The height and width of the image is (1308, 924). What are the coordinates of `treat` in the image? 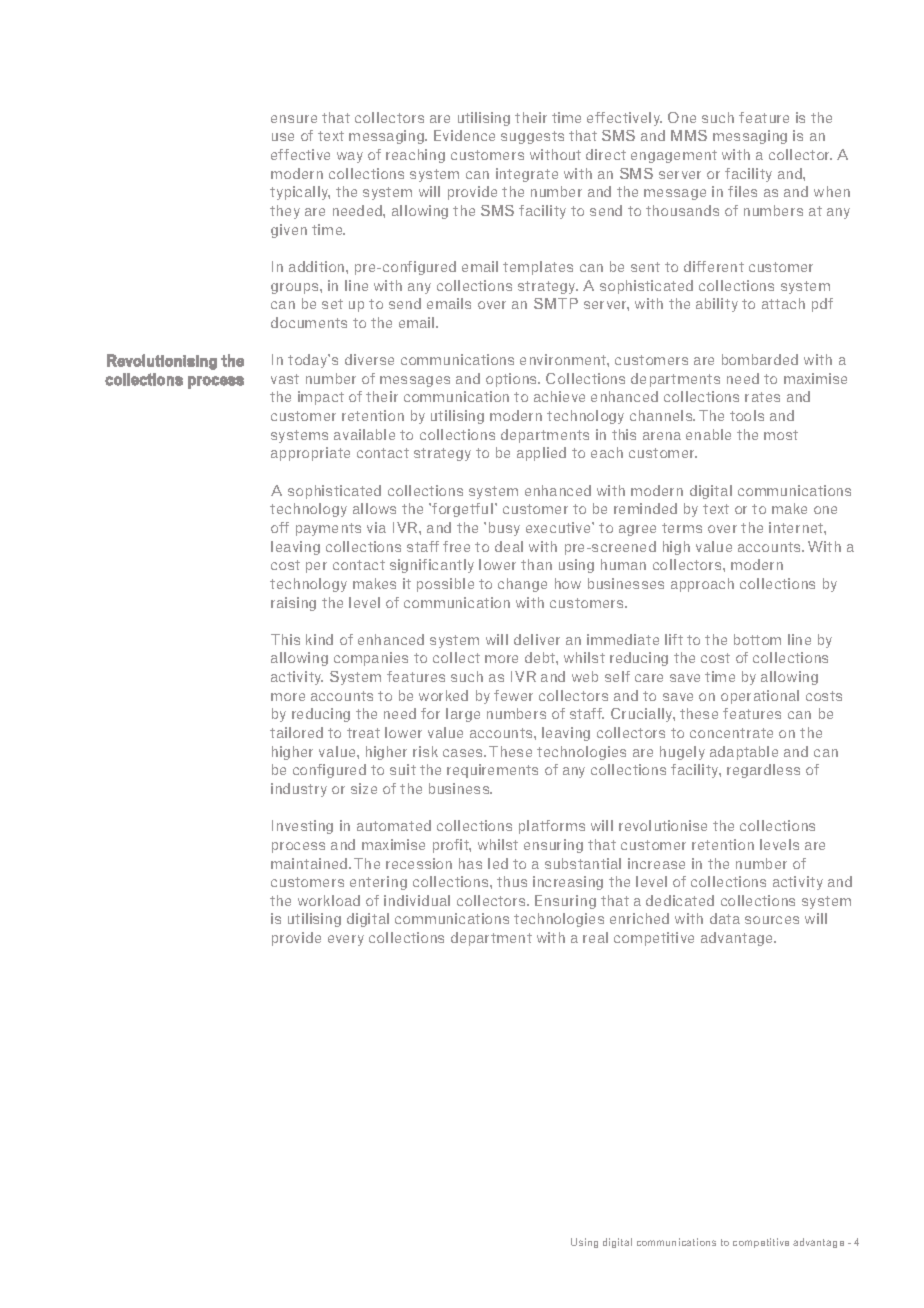 It's located at (363, 733).
